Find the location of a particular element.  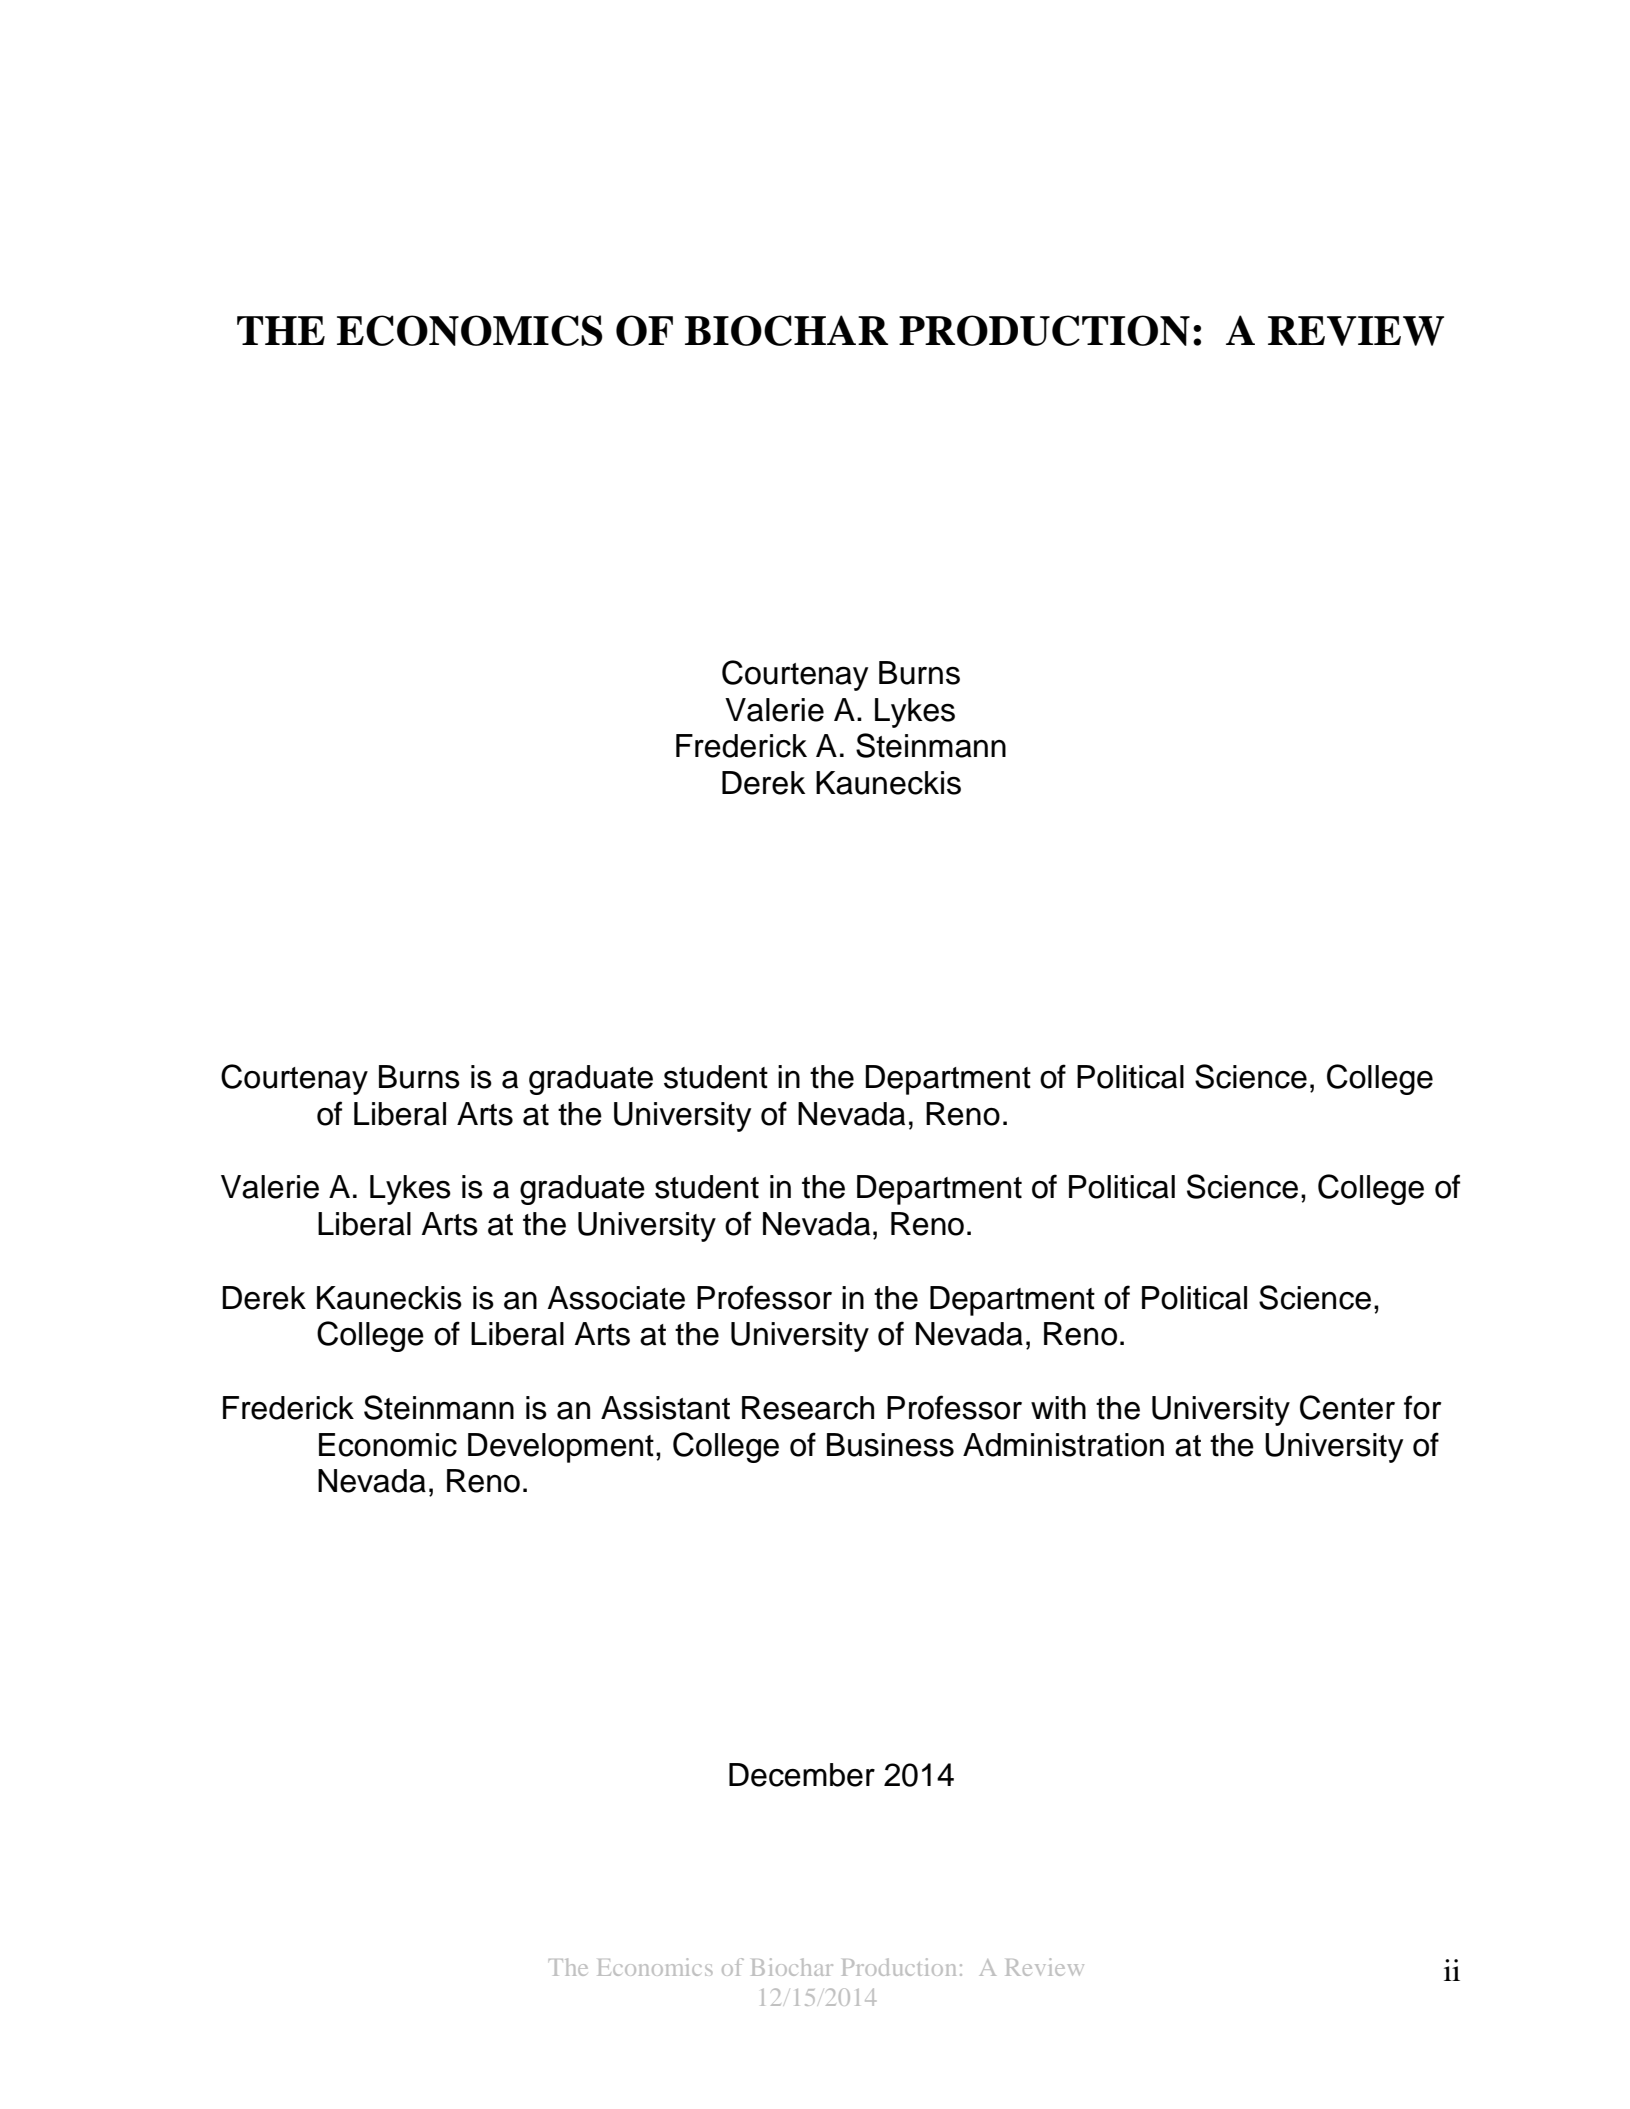

with is located at coordinates (1058, 1408).
